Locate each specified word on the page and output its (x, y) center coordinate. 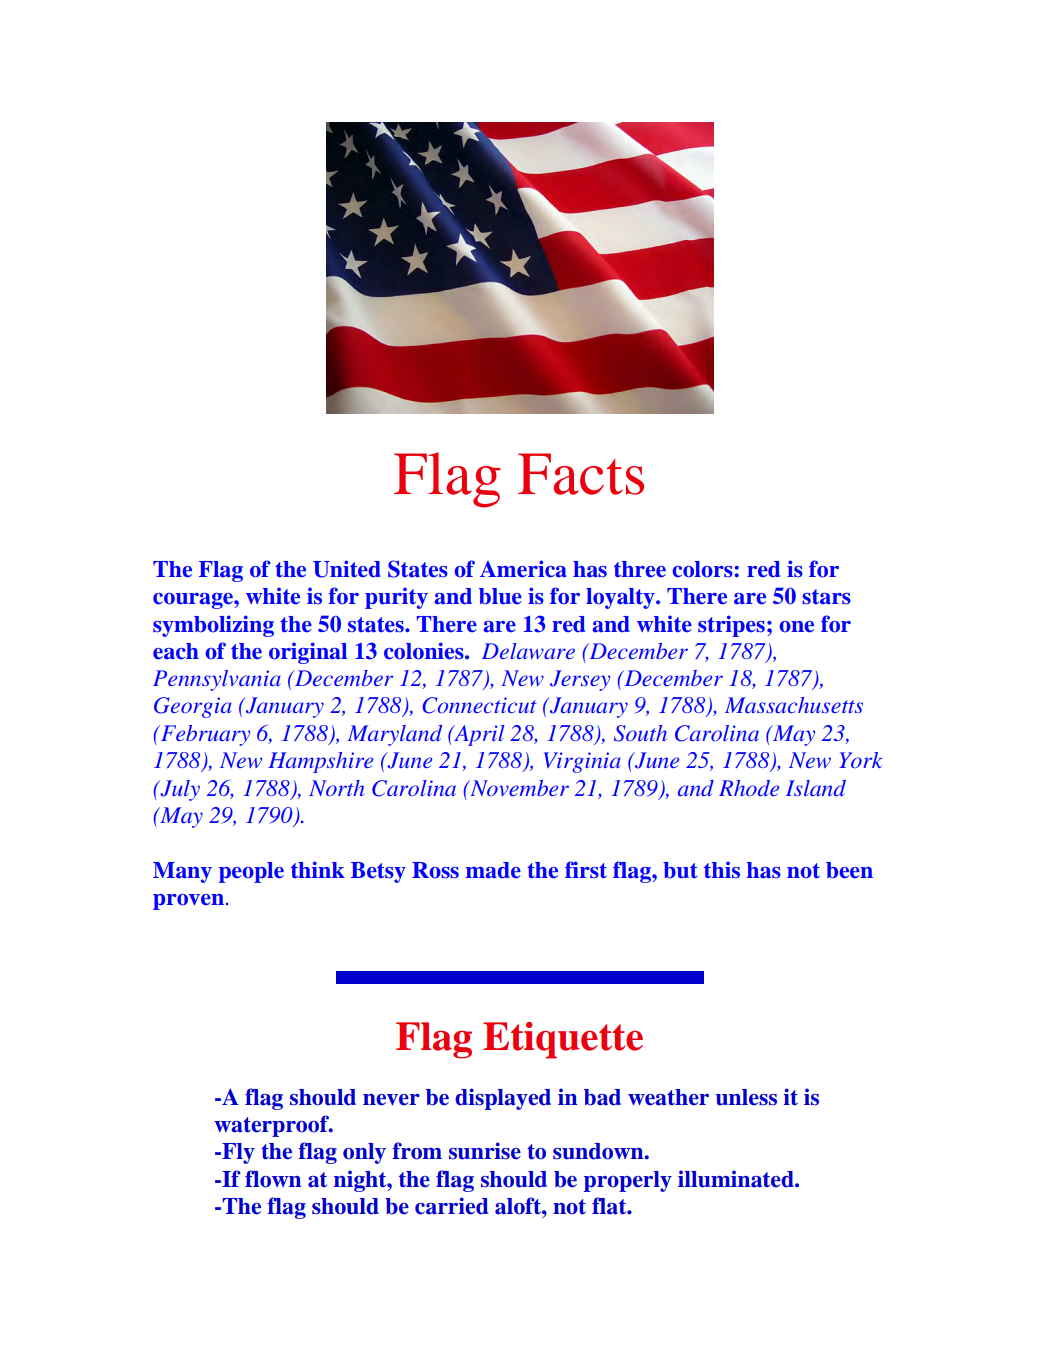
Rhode (749, 788)
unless (746, 1097)
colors (703, 569)
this (722, 869)
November (518, 788)
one (797, 627)
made (493, 870)
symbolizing (213, 626)
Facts (581, 474)
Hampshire (321, 762)
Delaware (528, 651)
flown (273, 1179)
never (391, 1100)
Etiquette (563, 1040)
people (251, 872)
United (347, 569)
